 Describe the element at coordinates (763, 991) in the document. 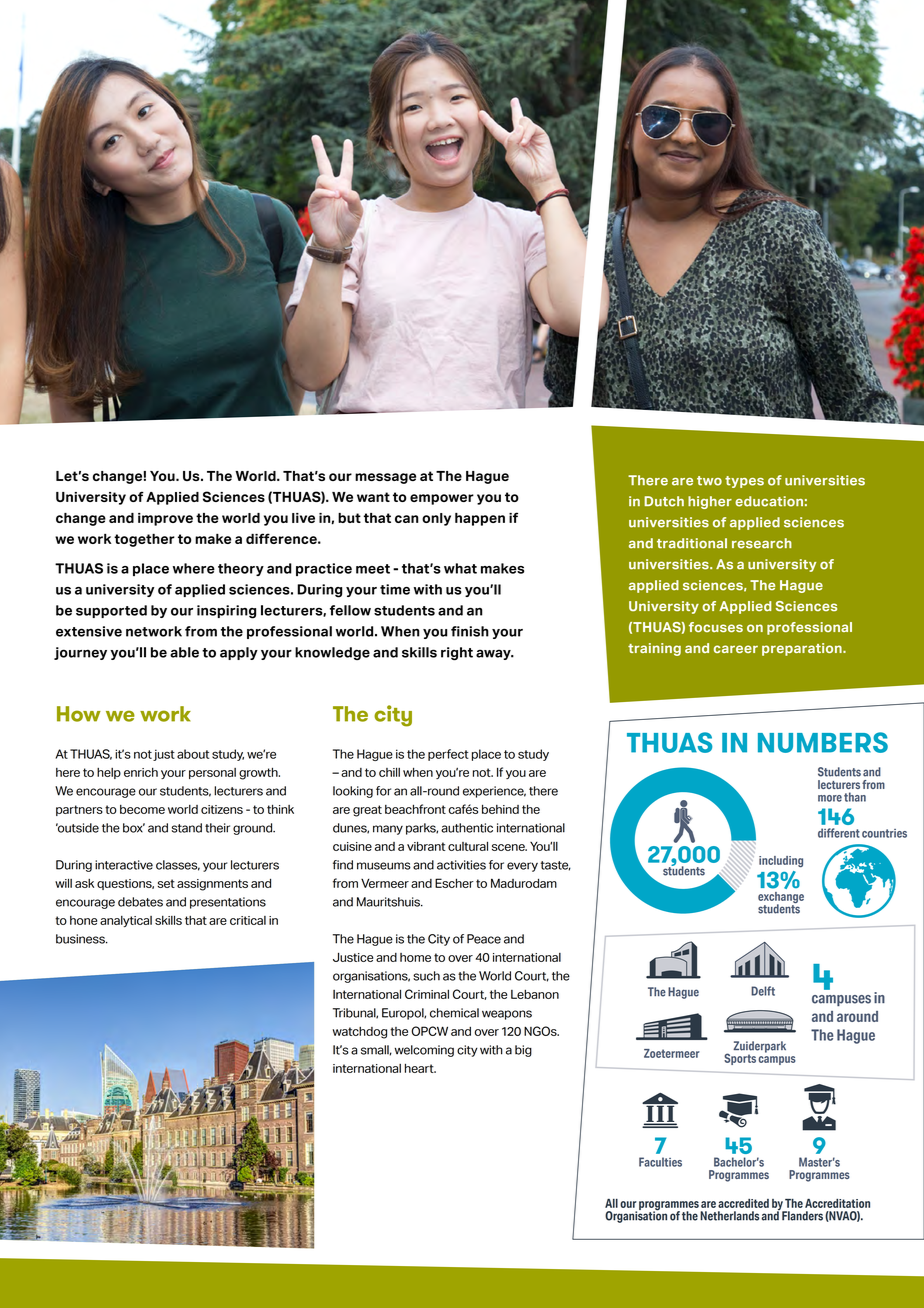

I see `Delft` at that location.
